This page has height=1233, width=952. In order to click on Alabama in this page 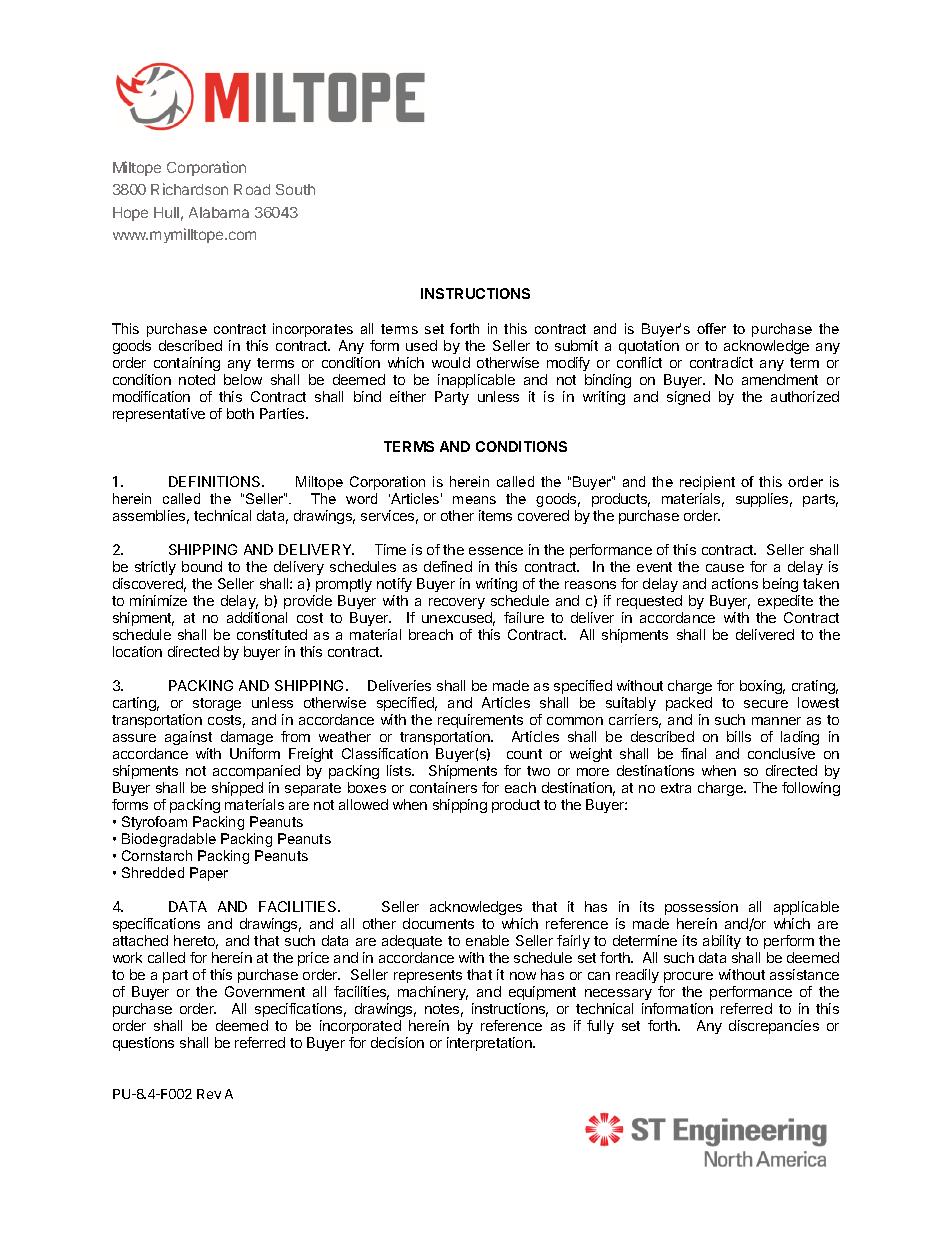, I will do `click(219, 212)`.
